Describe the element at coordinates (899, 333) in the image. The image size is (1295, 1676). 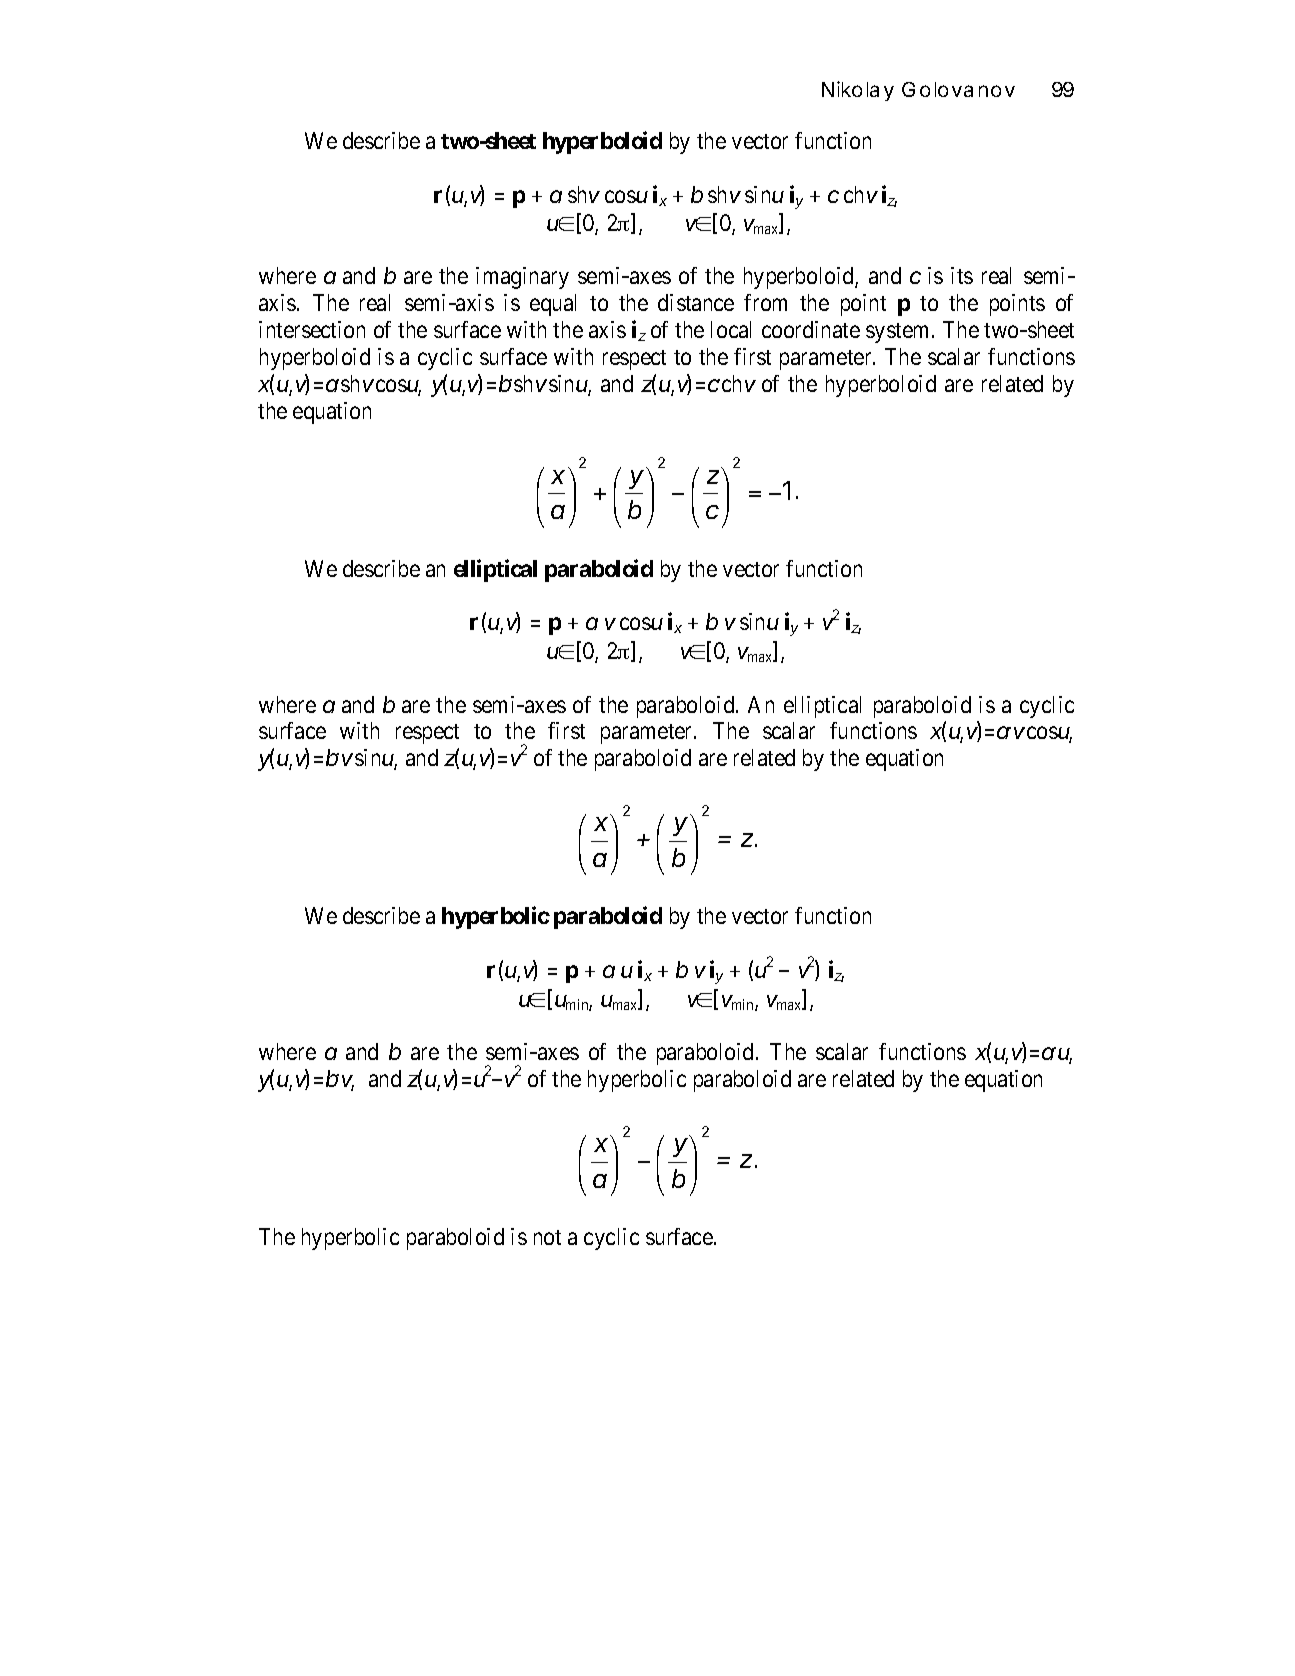
I see `system` at that location.
